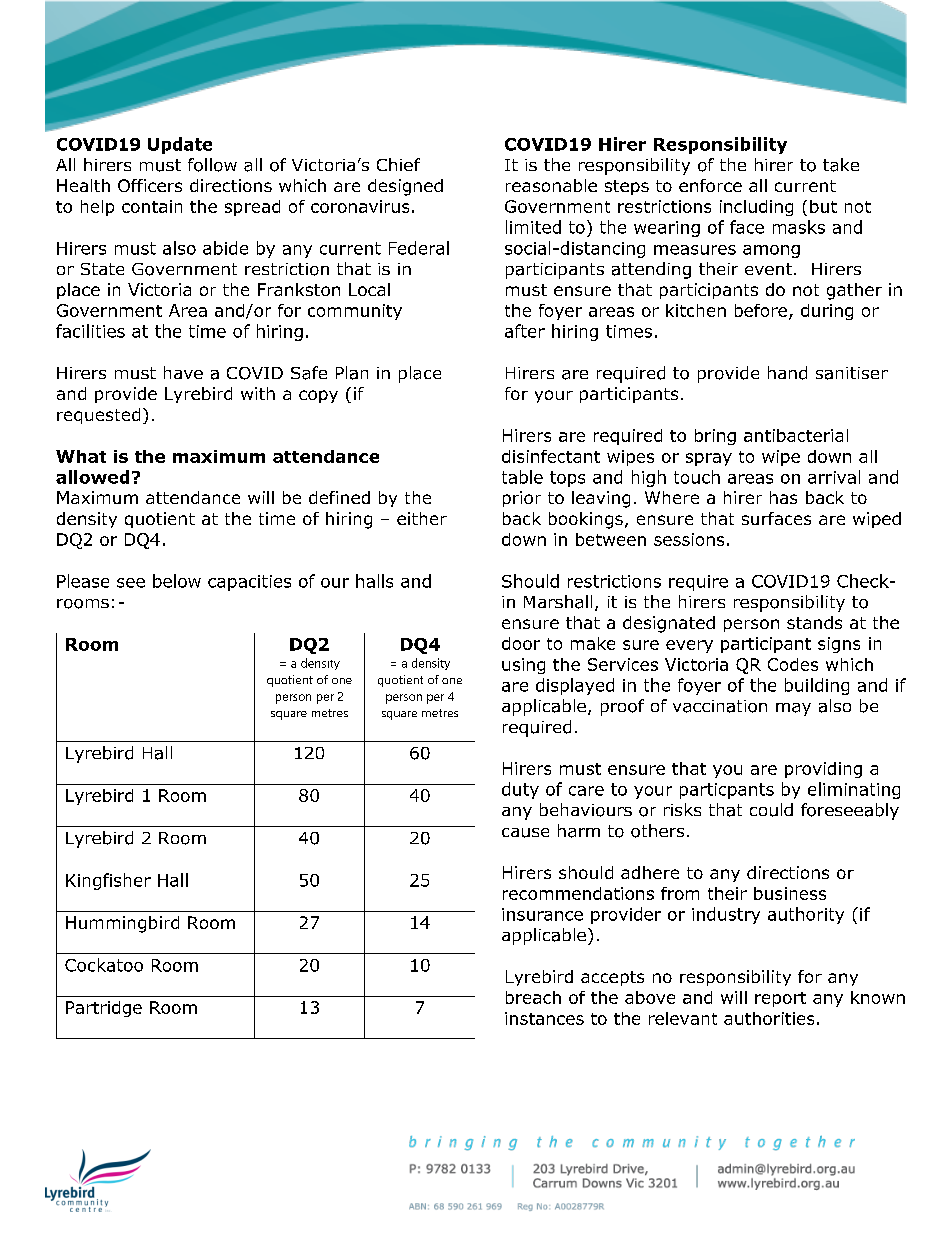 The image size is (952, 1233). I want to click on Cockatoo, so click(104, 965).
